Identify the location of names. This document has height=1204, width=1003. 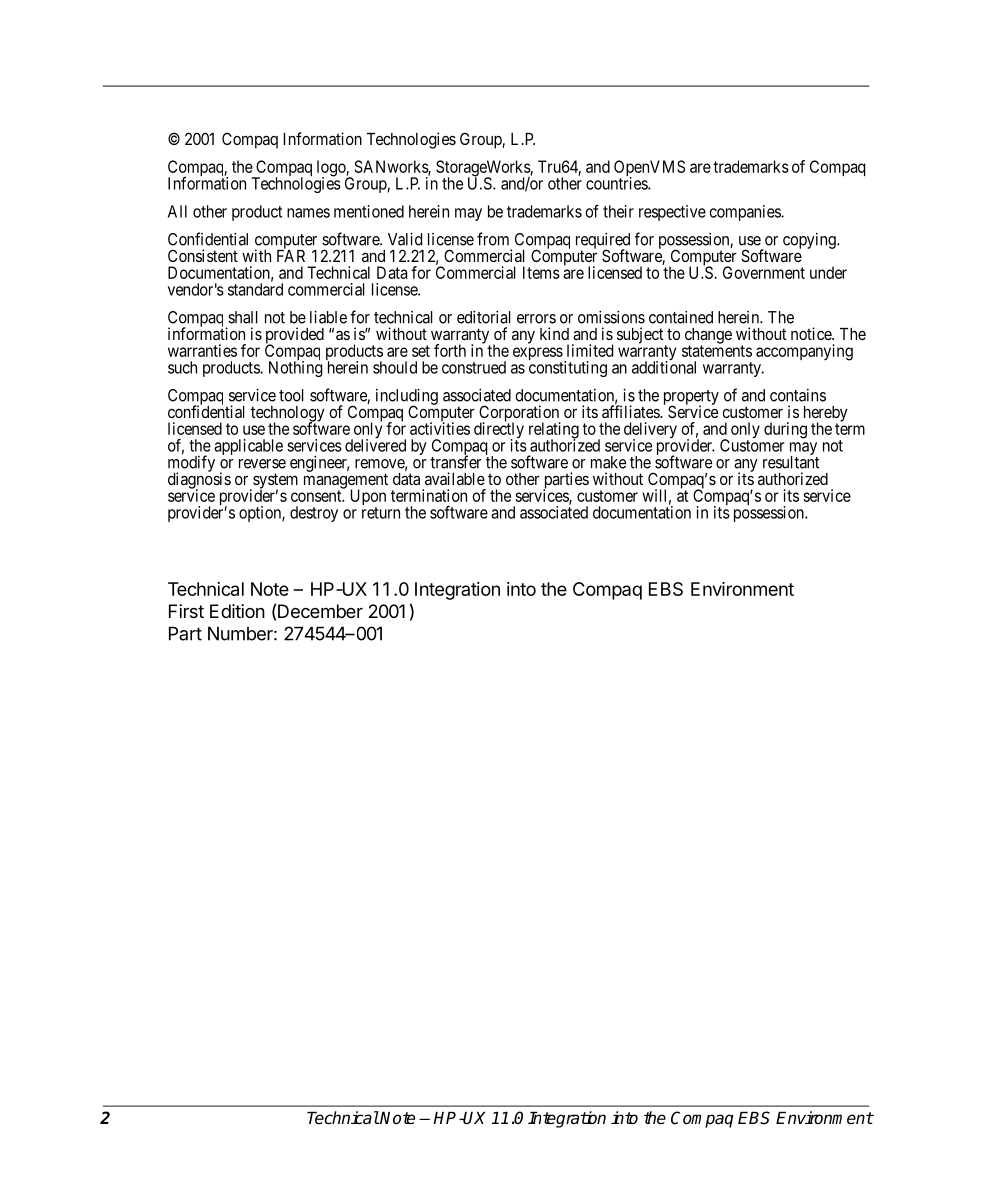
(308, 213).
